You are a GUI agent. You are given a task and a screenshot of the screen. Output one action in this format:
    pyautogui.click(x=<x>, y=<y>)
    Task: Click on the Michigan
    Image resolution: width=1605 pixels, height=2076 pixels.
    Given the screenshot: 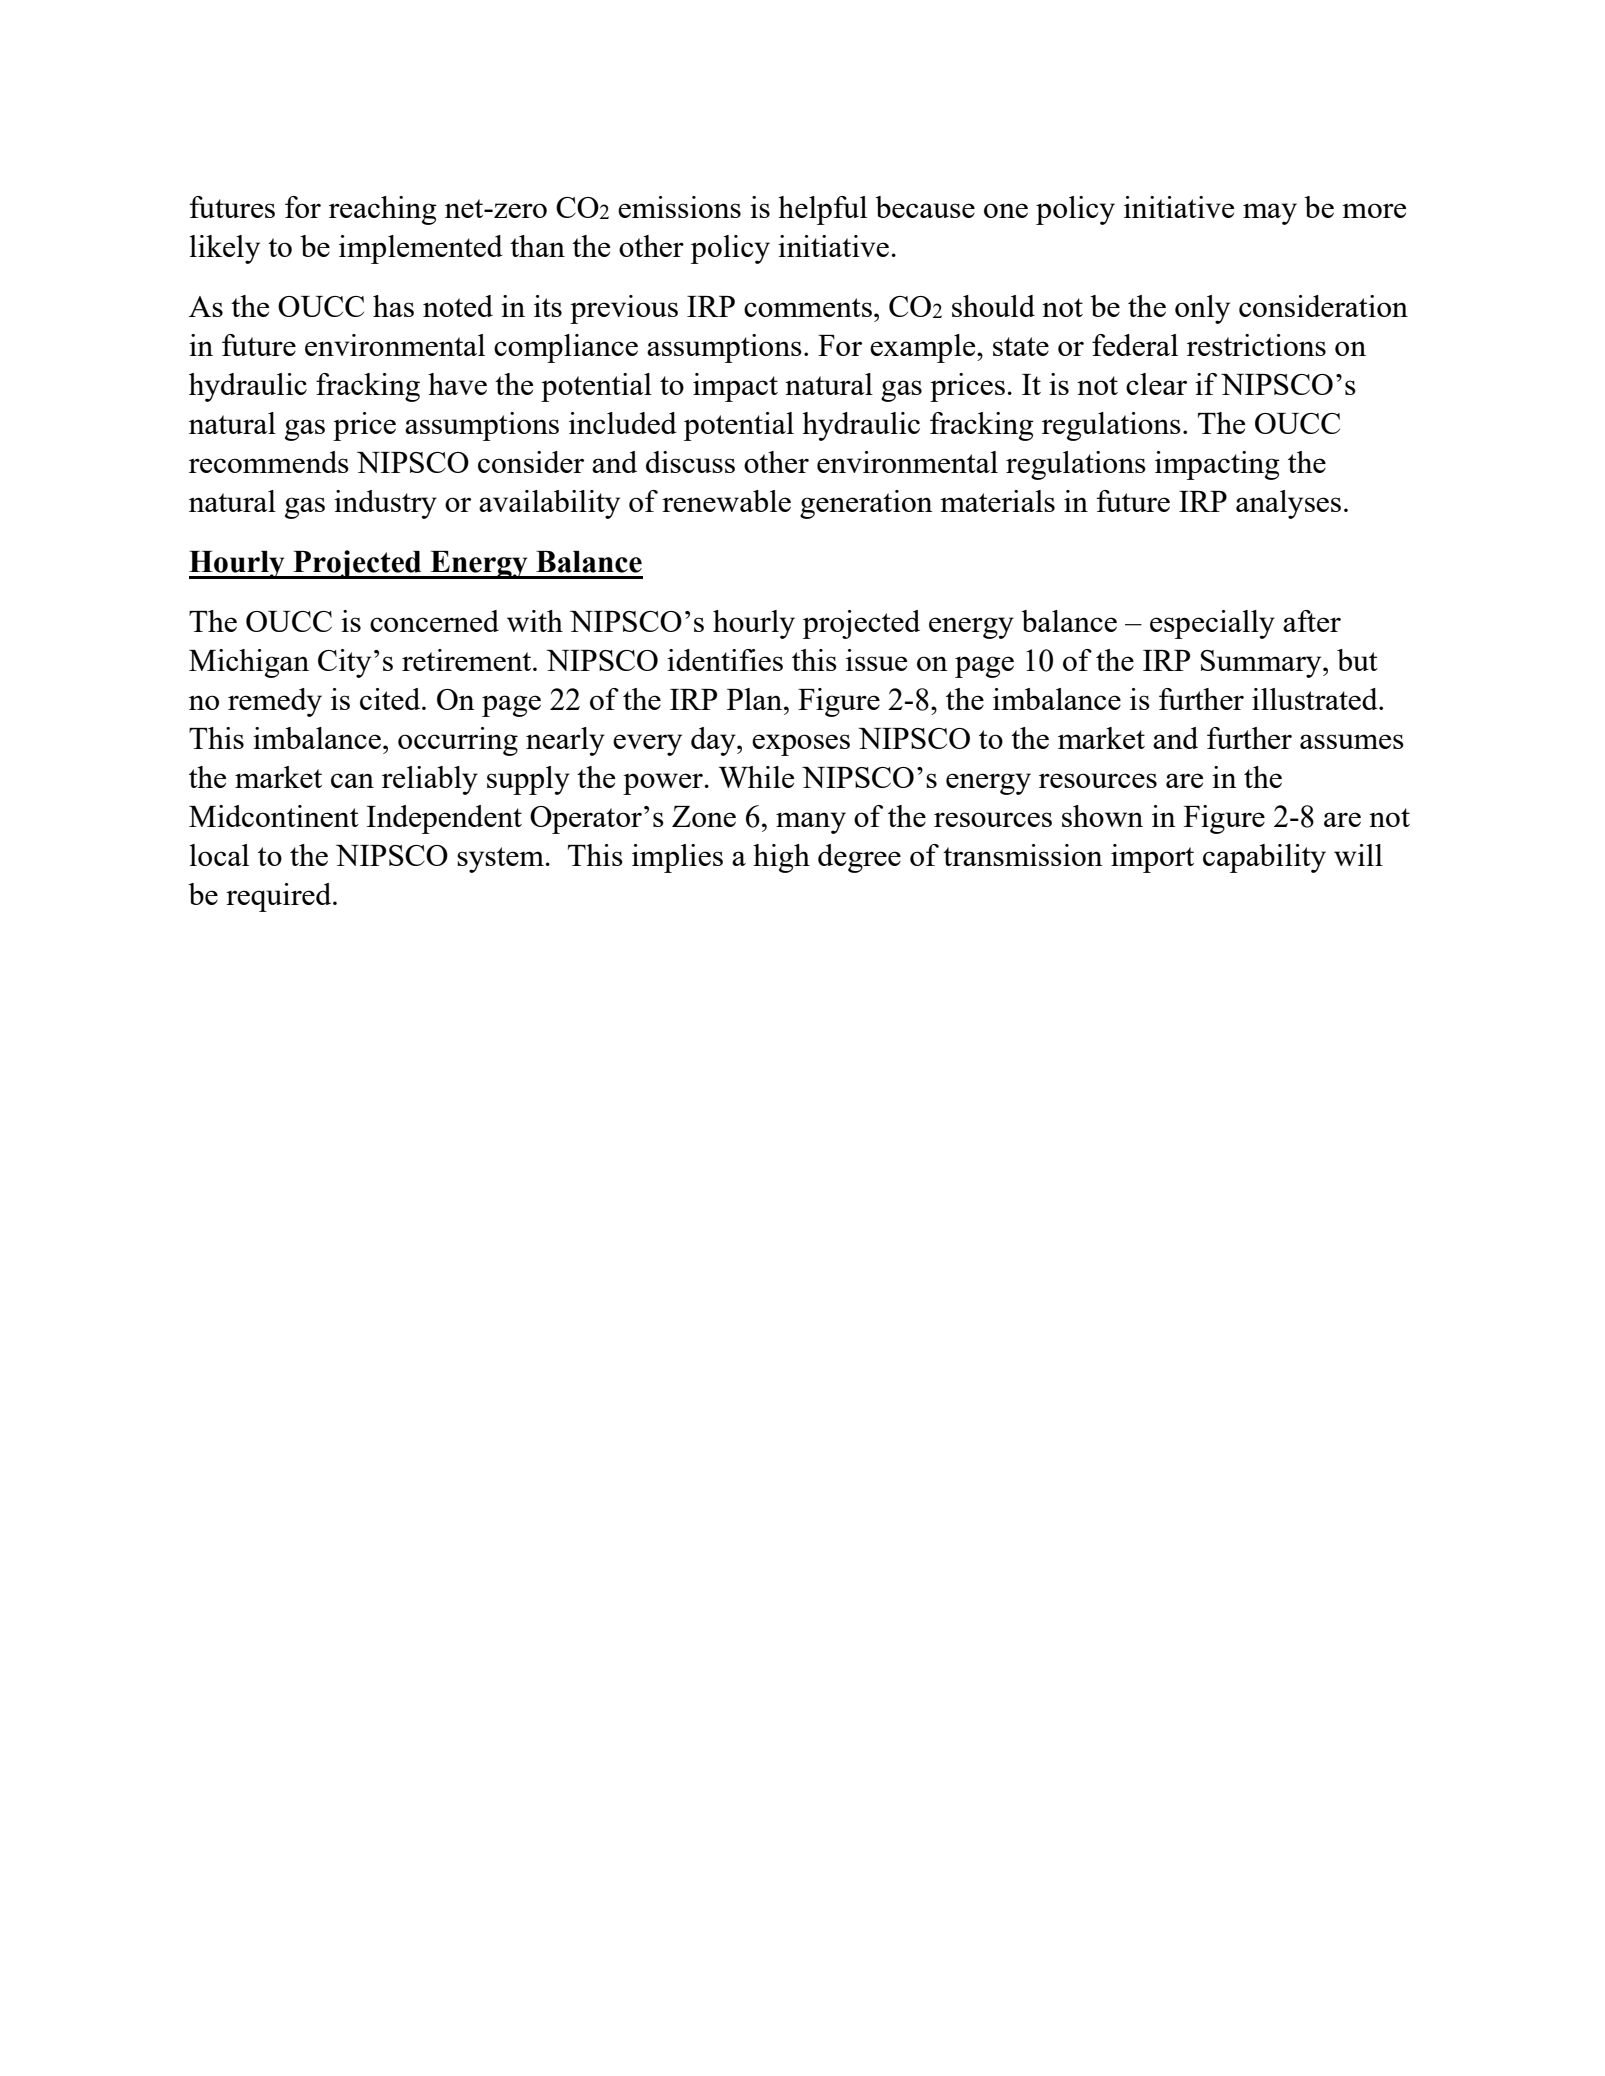 What is the action you would take?
    pyautogui.click(x=249, y=663)
